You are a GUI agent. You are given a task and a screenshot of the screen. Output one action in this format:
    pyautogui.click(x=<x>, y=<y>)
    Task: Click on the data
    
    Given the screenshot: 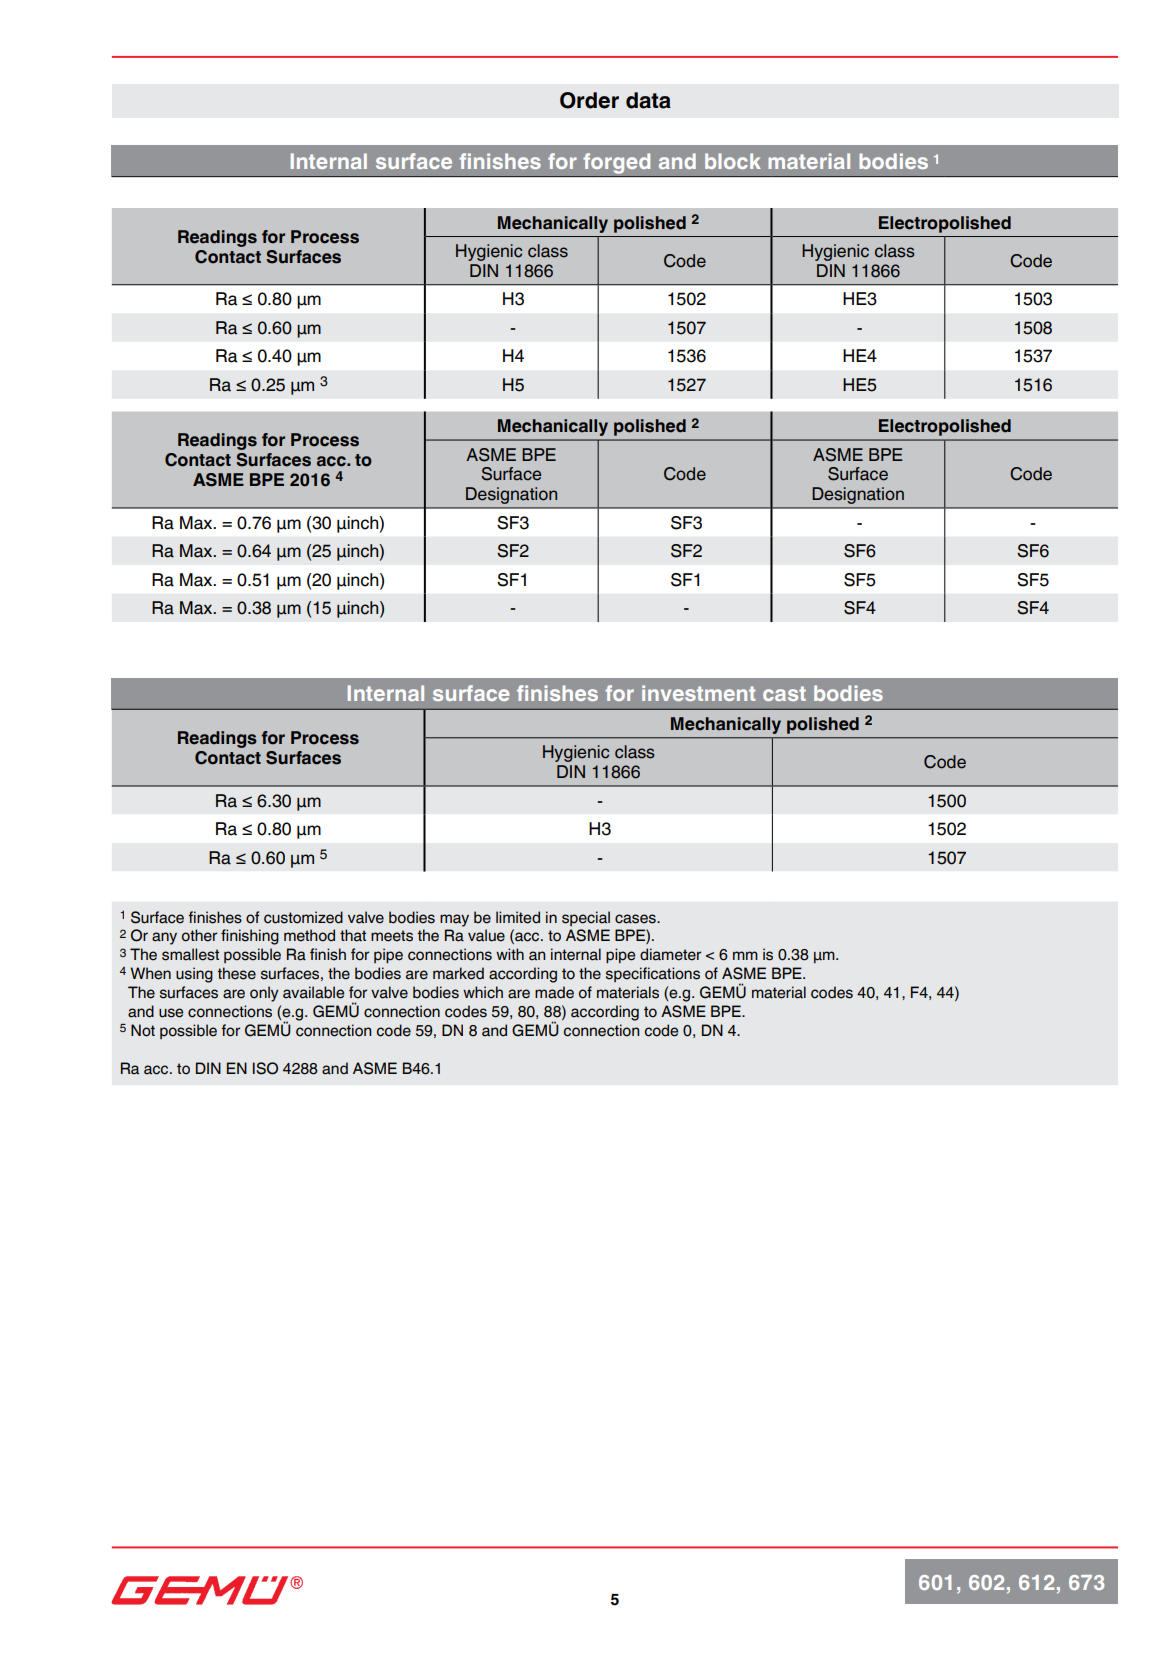 What is the action you would take?
    pyautogui.click(x=648, y=100)
